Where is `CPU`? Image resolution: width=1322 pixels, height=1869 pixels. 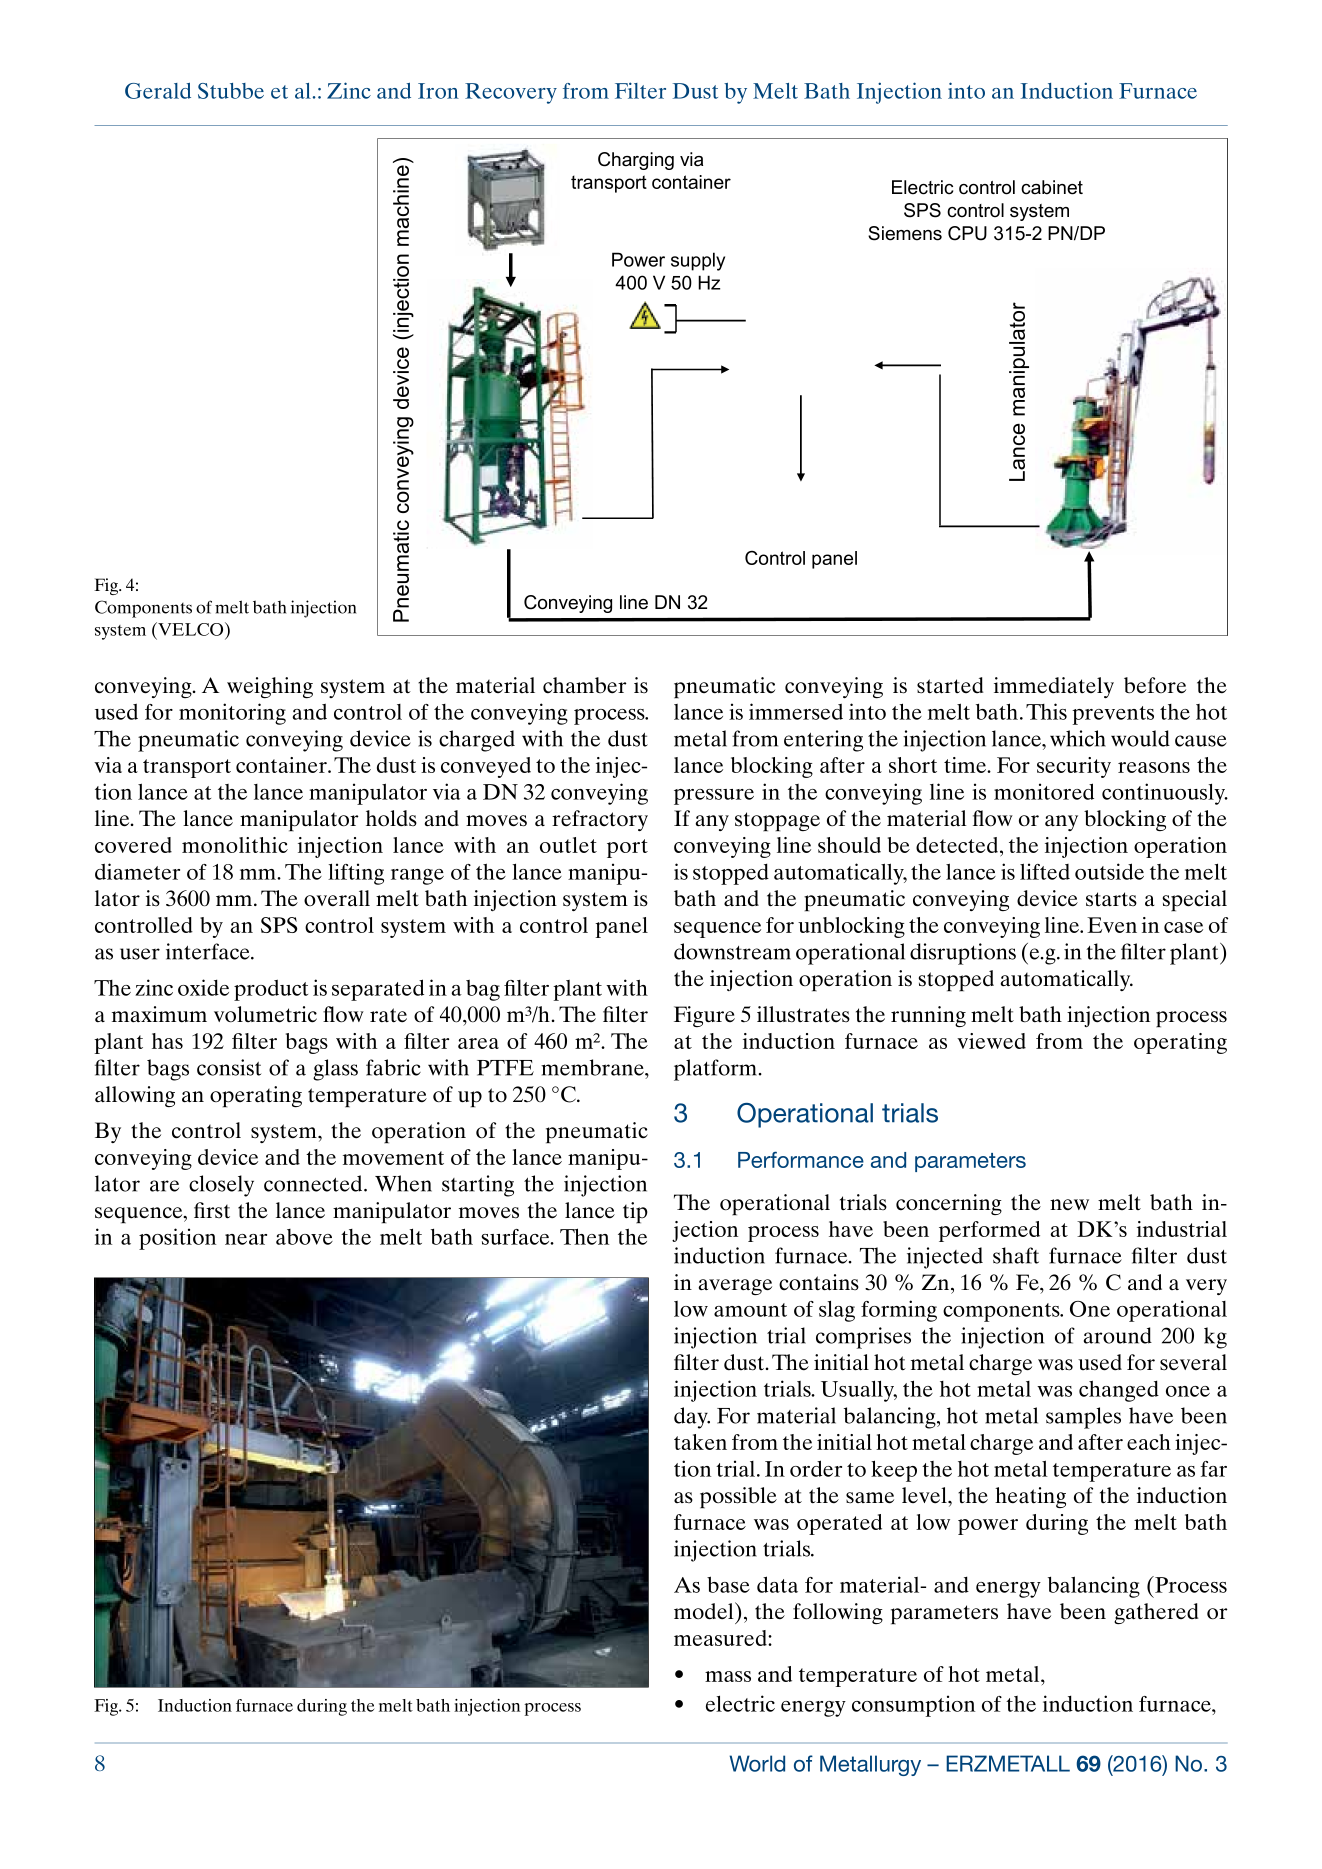 CPU is located at coordinates (967, 233).
